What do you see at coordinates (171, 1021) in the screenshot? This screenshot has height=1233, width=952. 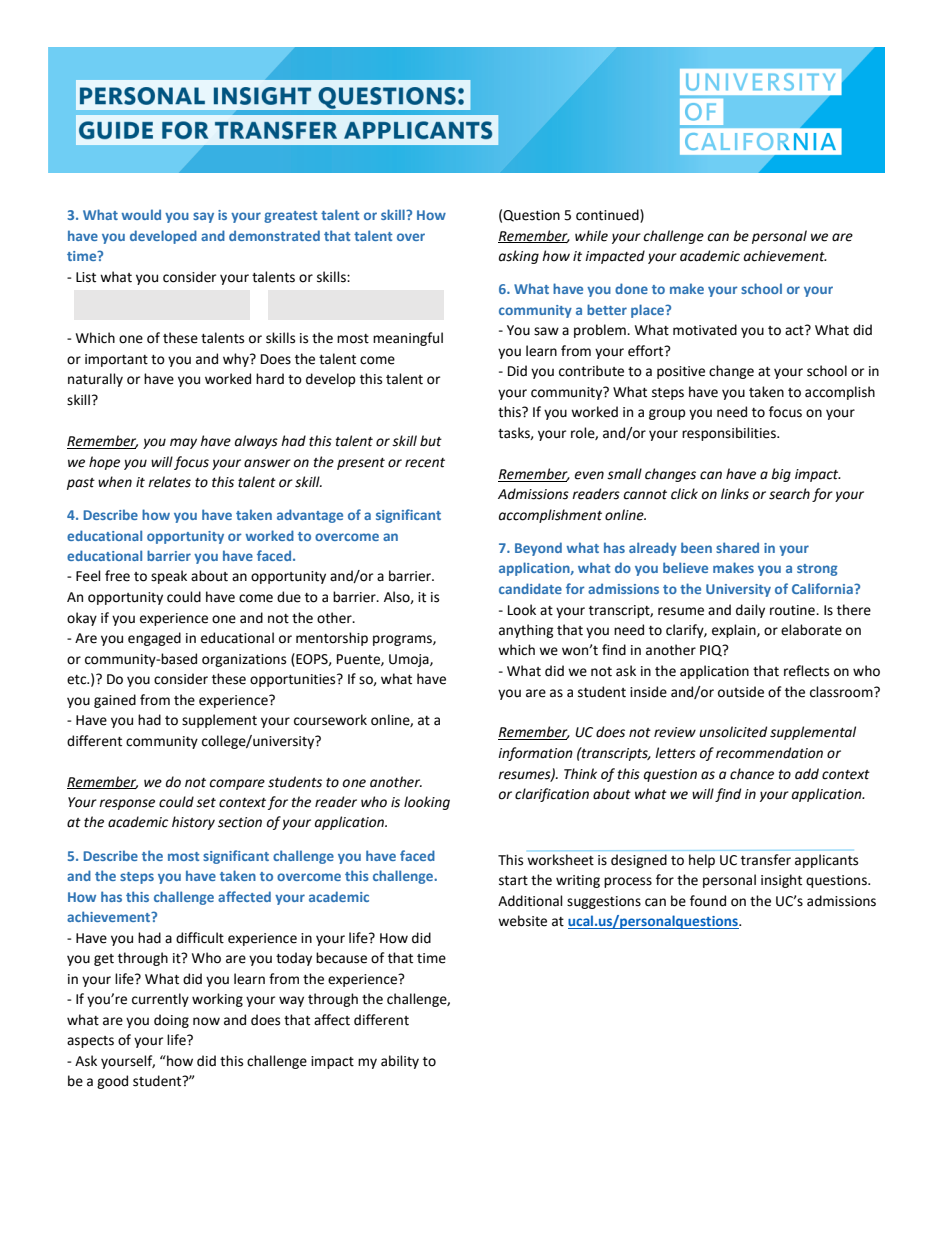 I see `doing` at bounding box center [171, 1021].
